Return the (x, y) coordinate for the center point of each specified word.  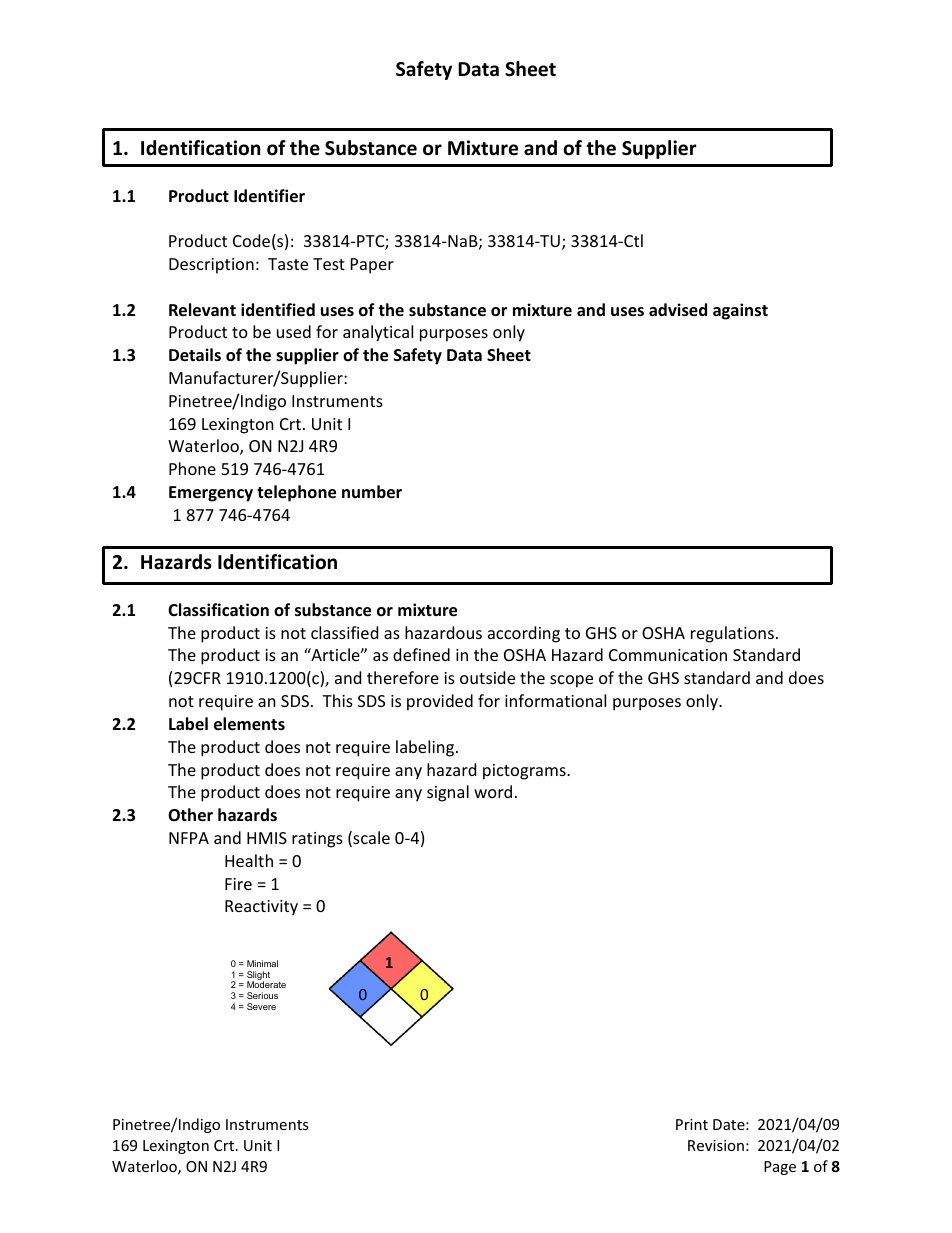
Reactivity (261, 908)
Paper (372, 266)
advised (678, 310)
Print (692, 1124)
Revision (716, 1145)
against (740, 311)
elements (249, 724)
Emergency (211, 494)
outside (487, 677)
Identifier (269, 196)
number (372, 492)
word (493, 791)
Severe (261, 1006)
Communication (668, 655)
